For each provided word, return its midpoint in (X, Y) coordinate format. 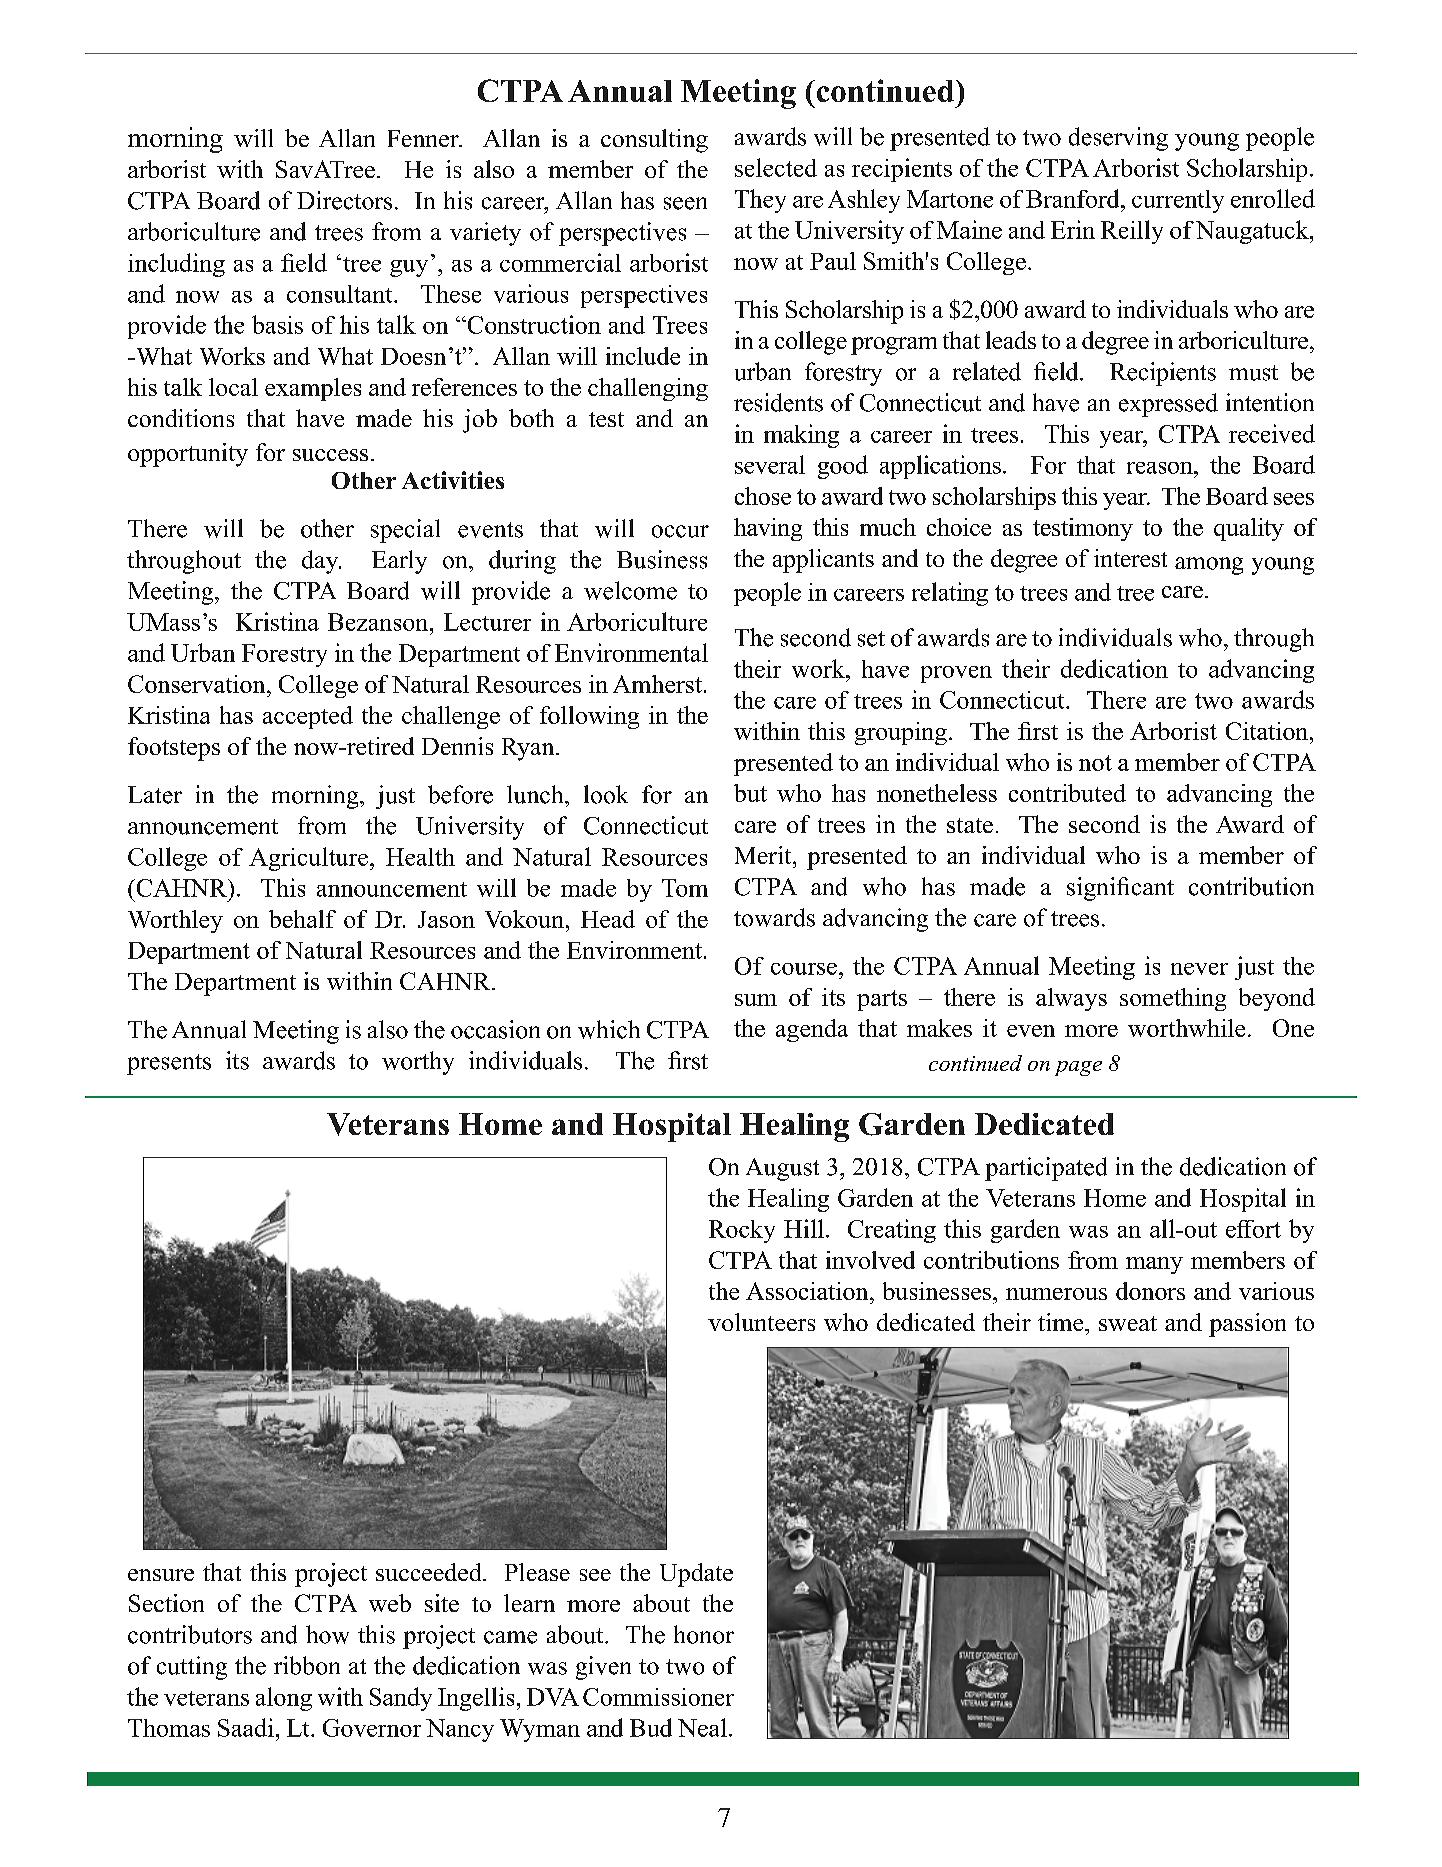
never (1199, 969)
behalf (302, 919)
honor (704, 1634)
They (760, 201)
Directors (344, 200)
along (284, 1699)
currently (1178, 201)
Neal (702, 1727)
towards (774, 917)
